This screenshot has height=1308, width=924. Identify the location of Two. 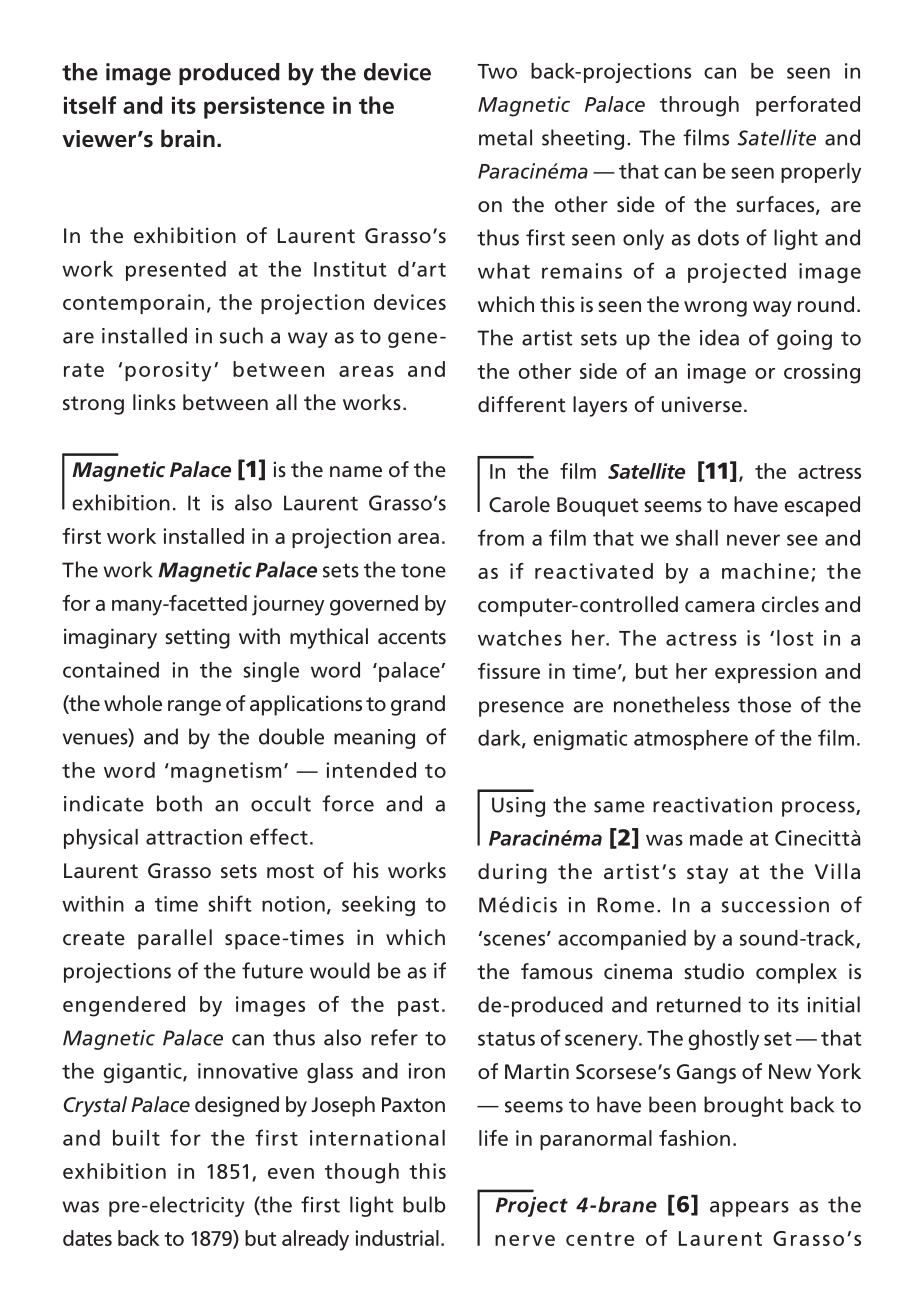
(497, 71).
